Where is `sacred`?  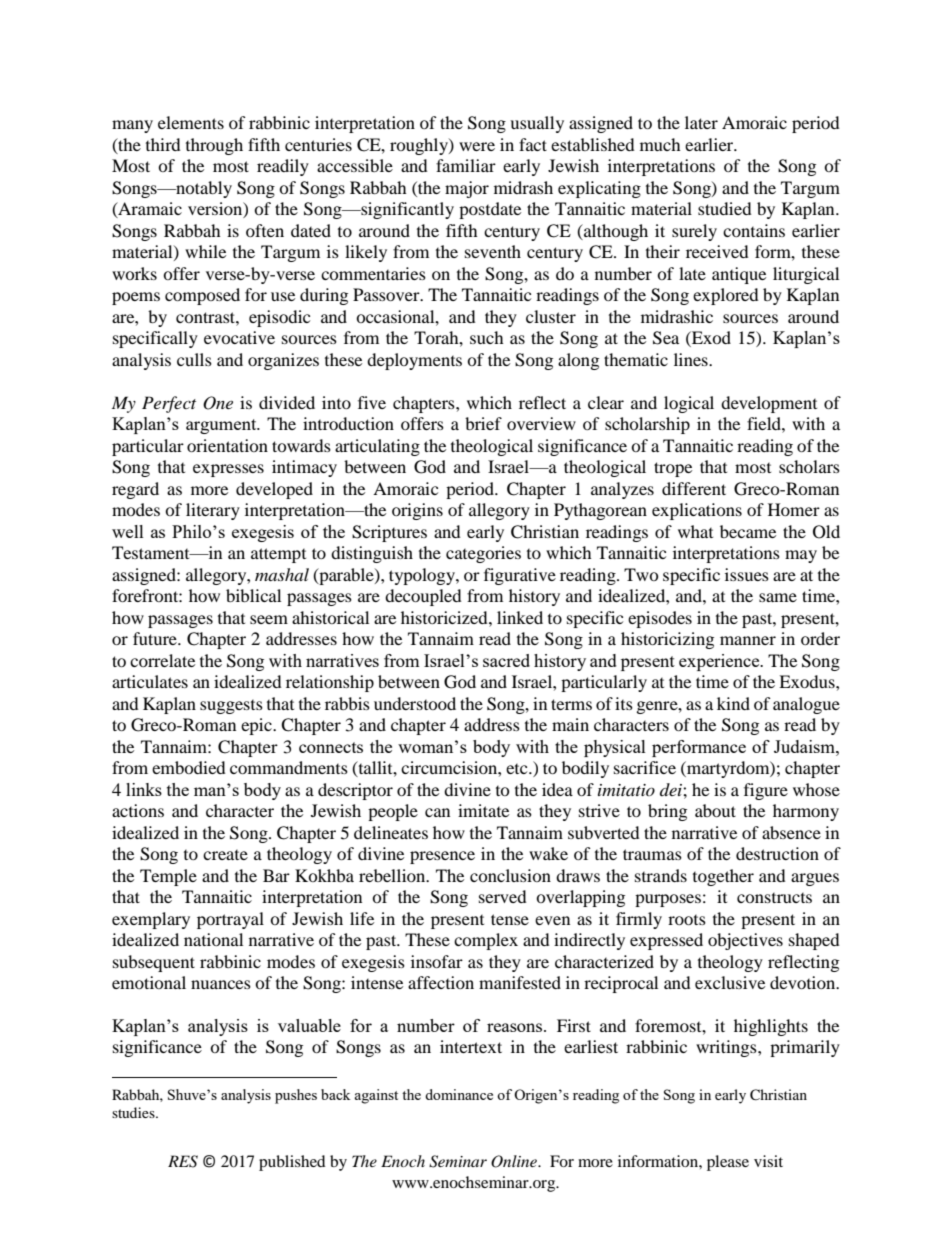
sacred is located at coordinates (506, 660).
